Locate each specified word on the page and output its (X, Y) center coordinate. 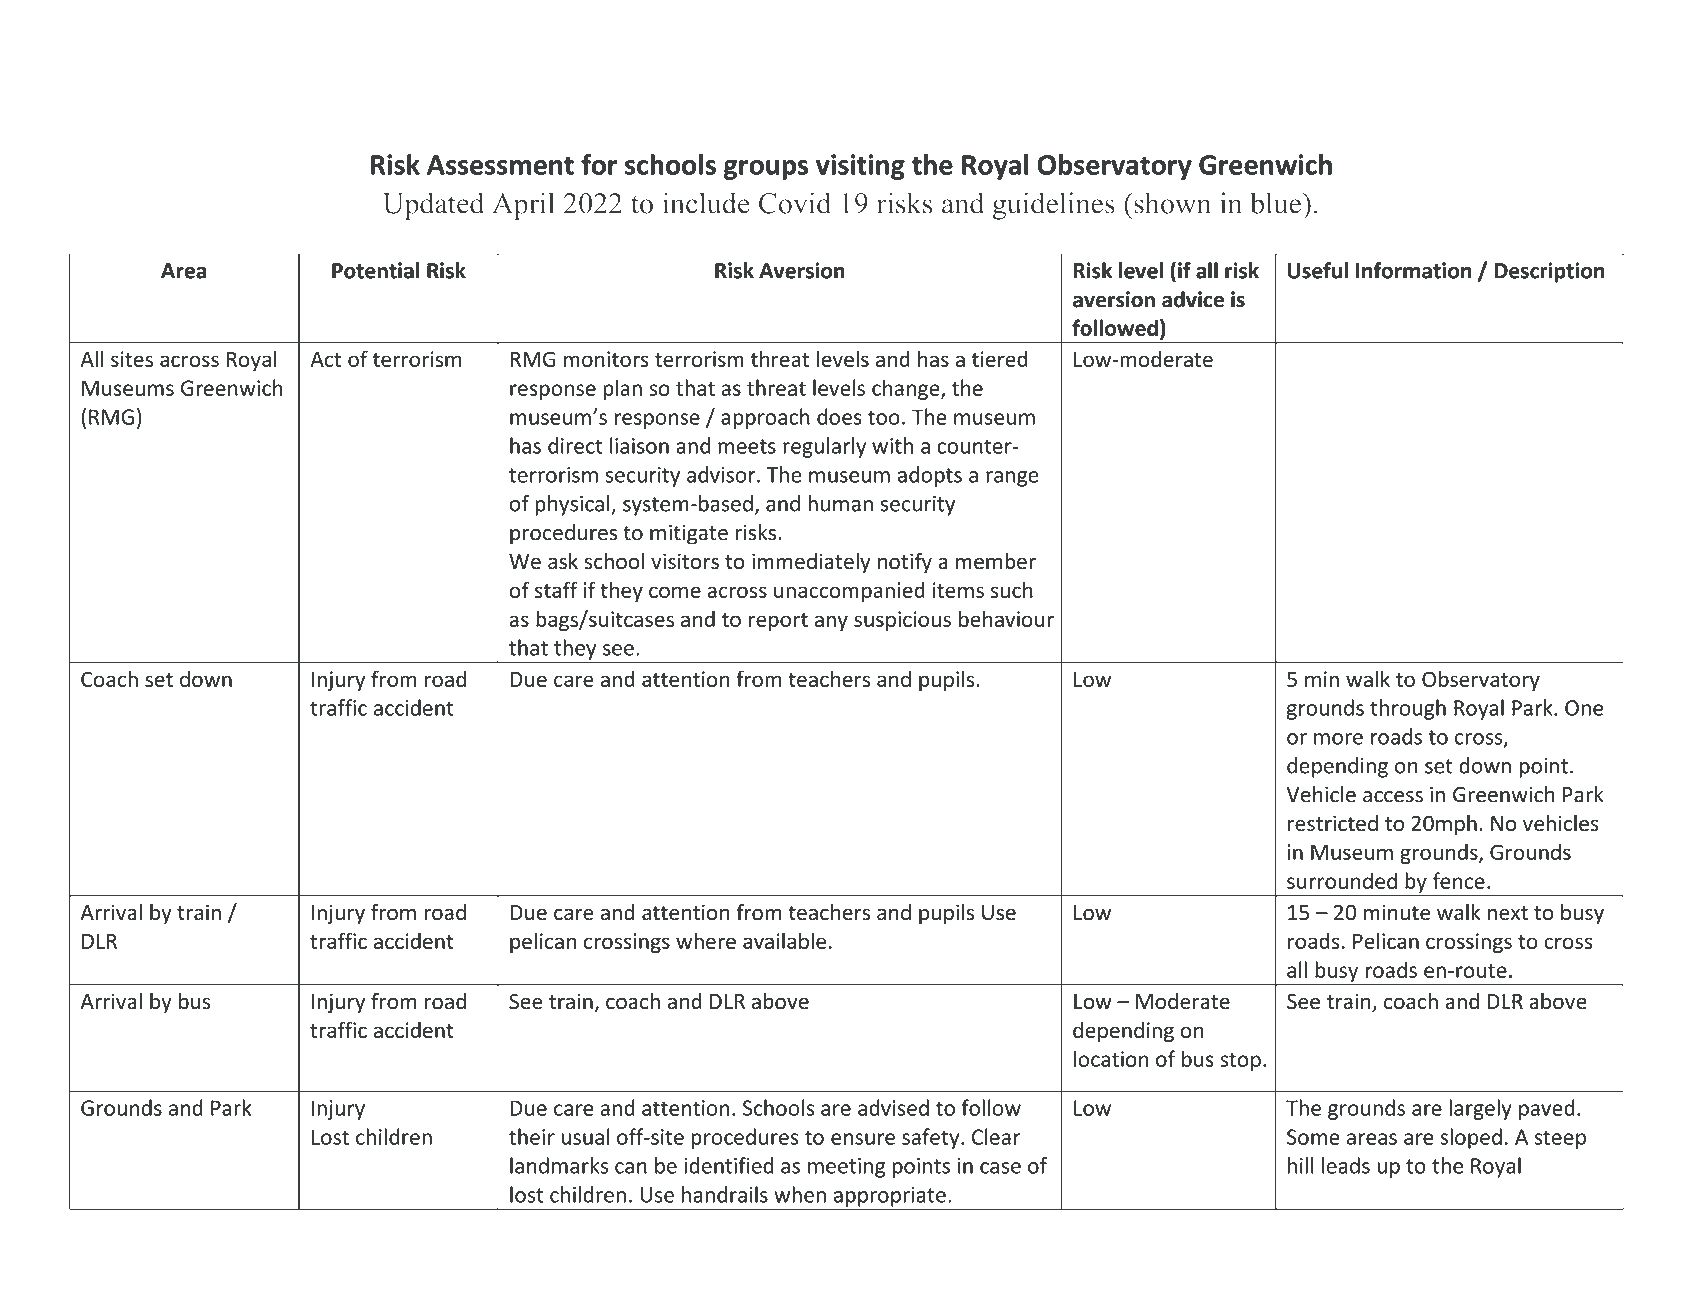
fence (1459, 880)
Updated (433, 206)
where (706, 940)
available (784, 940)
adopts (930, 476)
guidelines (1054, 206)
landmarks (559, 1165)
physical (573, 505)
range (1012, 479)
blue (1277, 203)
